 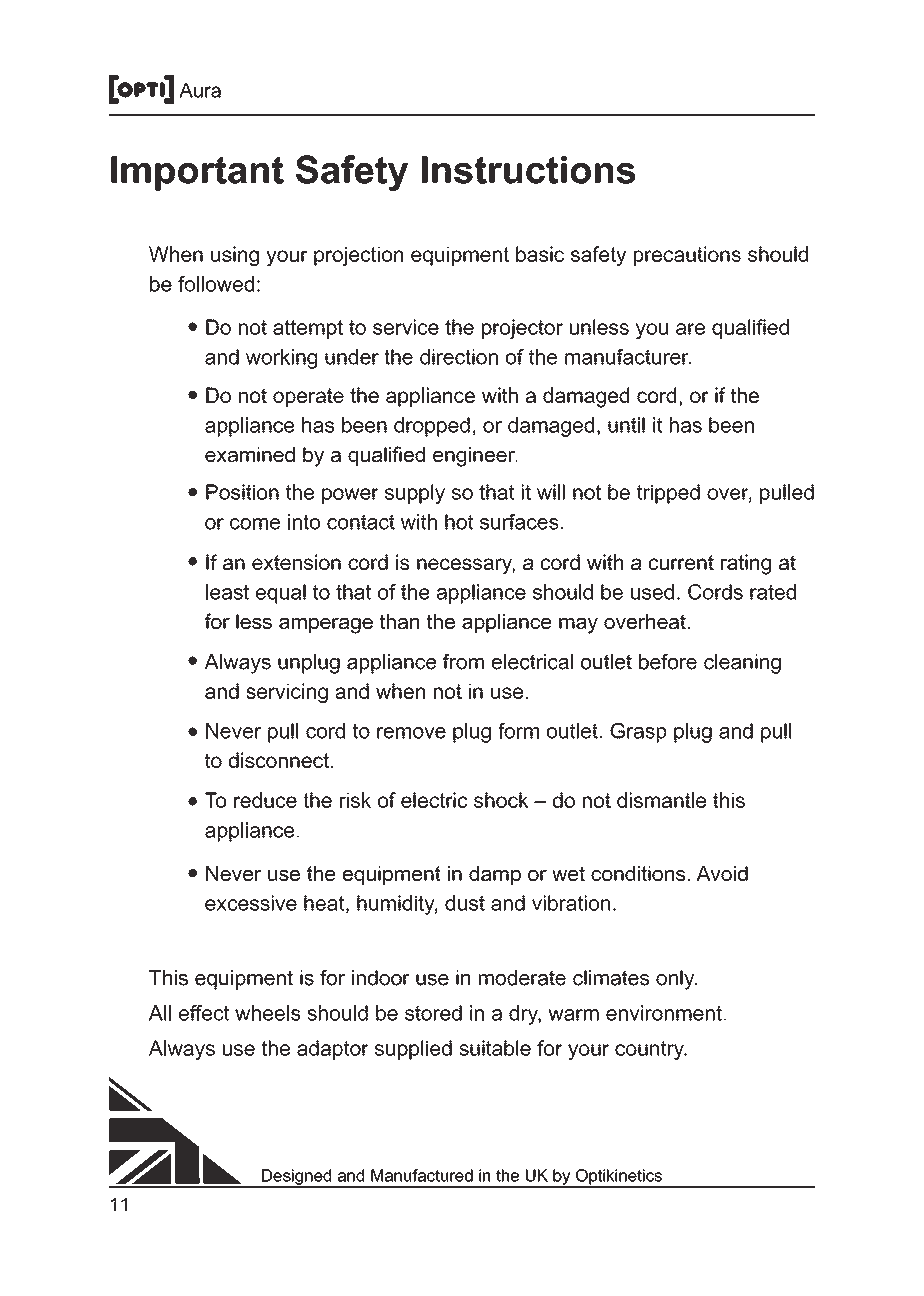 I want to click on examined, so click(x=250, y=454).
